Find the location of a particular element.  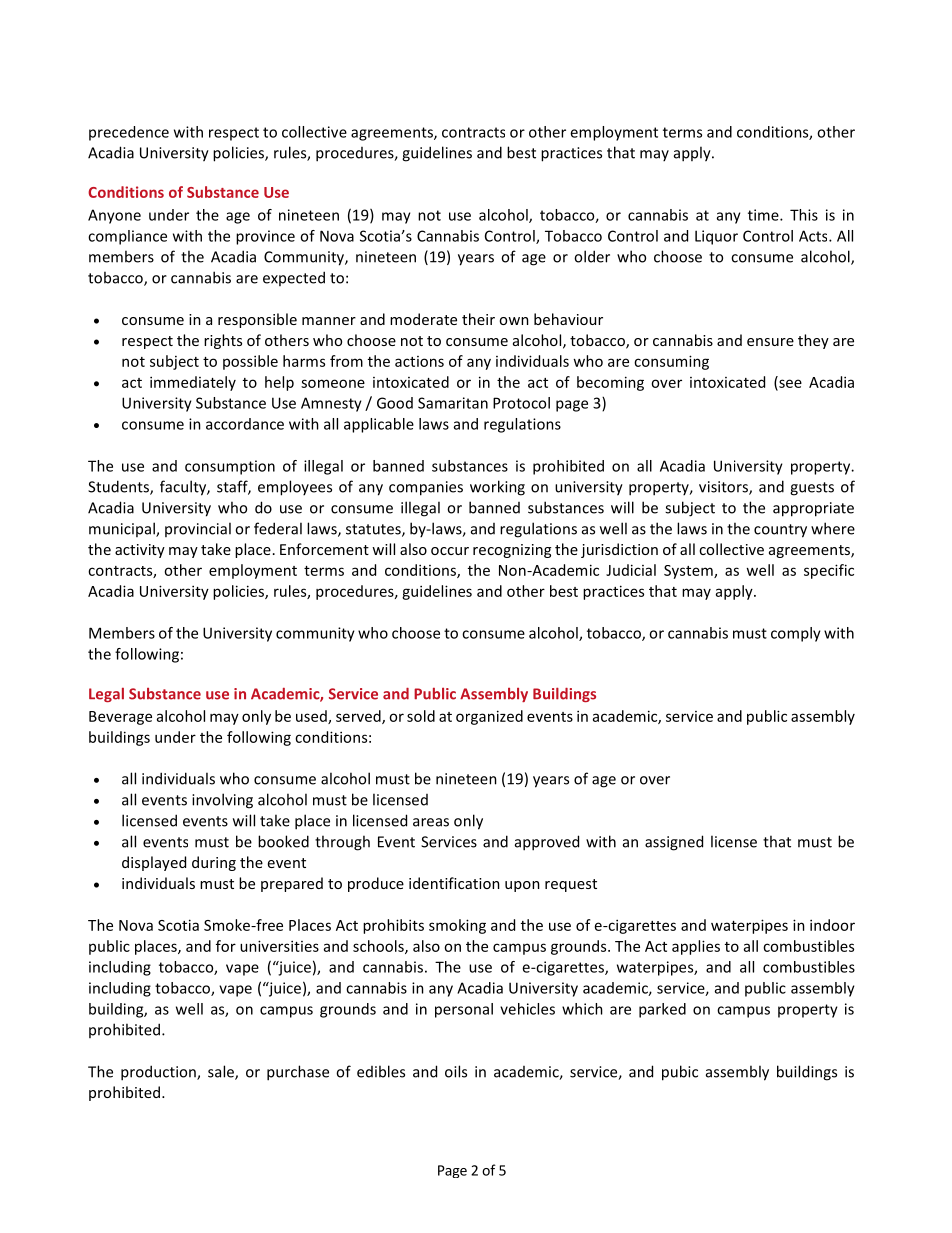

older is located at coordinates (592, 256).
